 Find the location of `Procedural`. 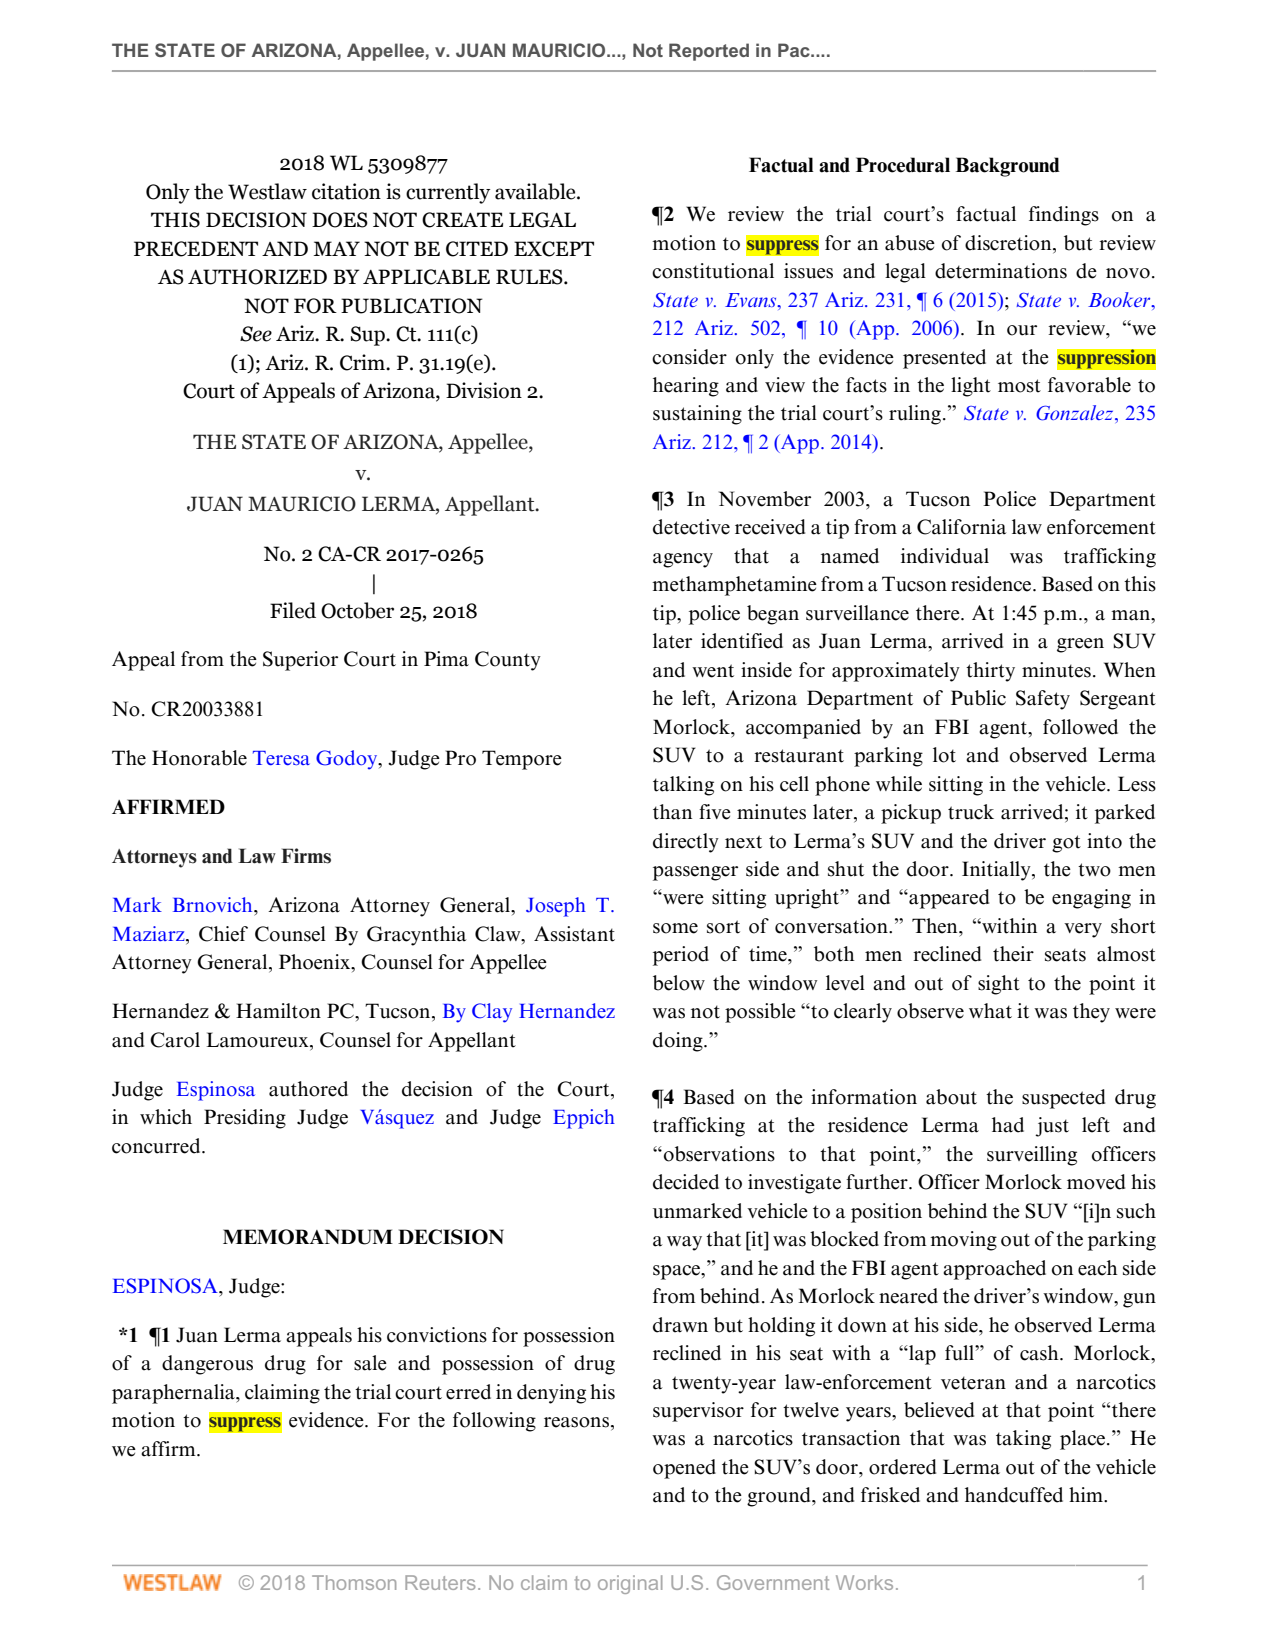

Procedural is located at coordinates (903, 165).
